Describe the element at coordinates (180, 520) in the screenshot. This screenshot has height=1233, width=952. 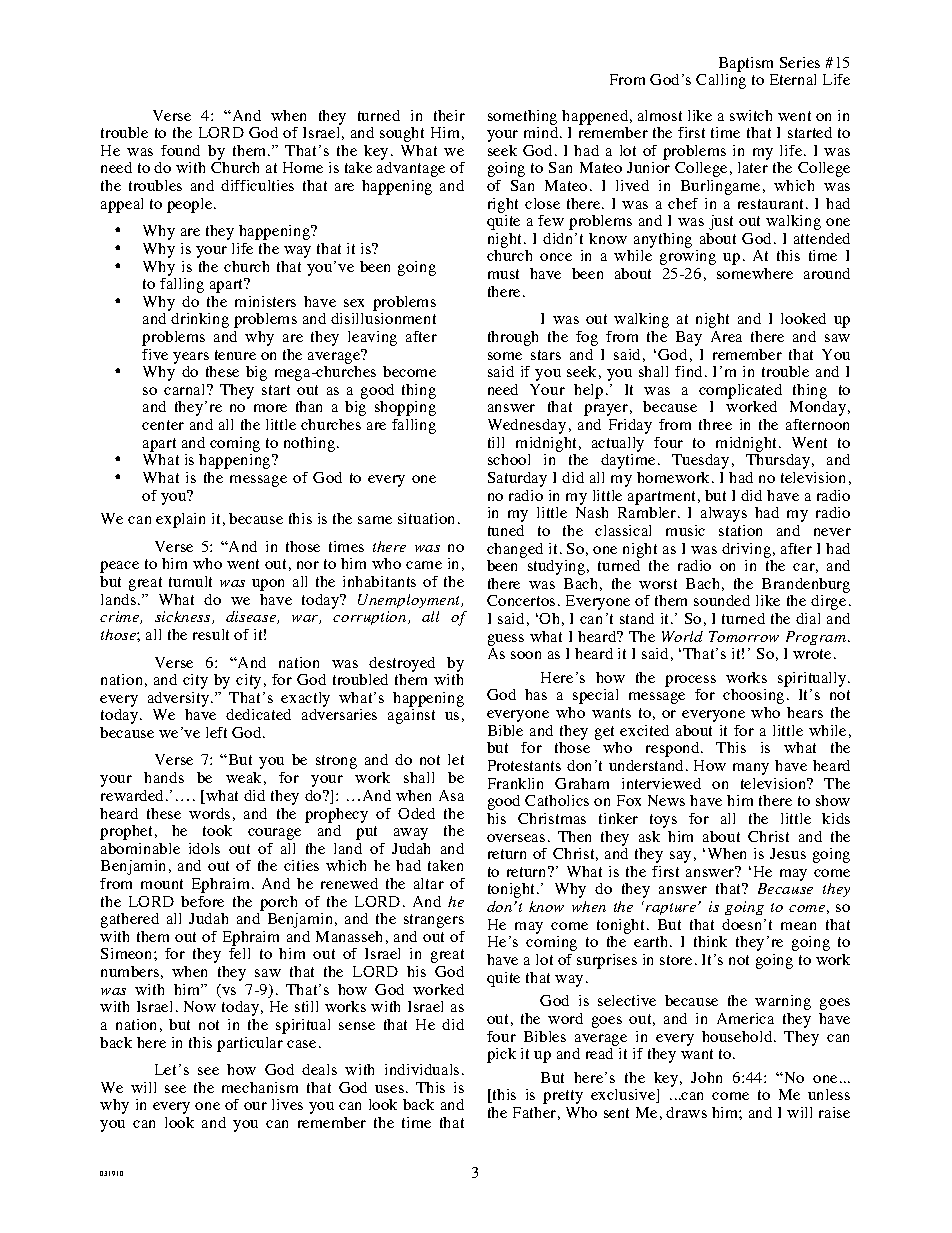
I see `explain` at that location.
